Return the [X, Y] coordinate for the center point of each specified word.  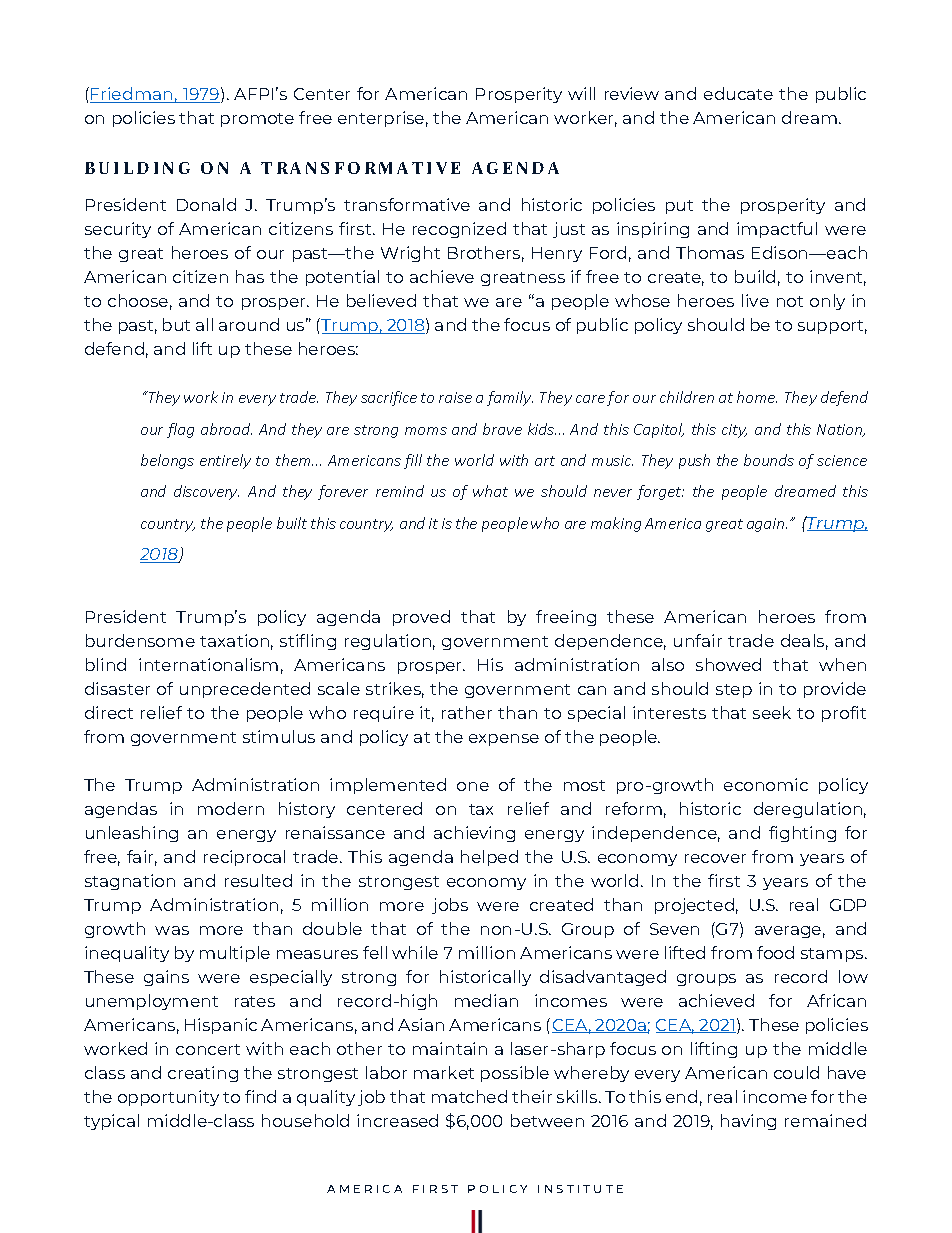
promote [257, 120]
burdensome [140, 640]
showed [728, 664]
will [581, 93]
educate [738, 93]
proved [421, 618]
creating [203, 1074]
